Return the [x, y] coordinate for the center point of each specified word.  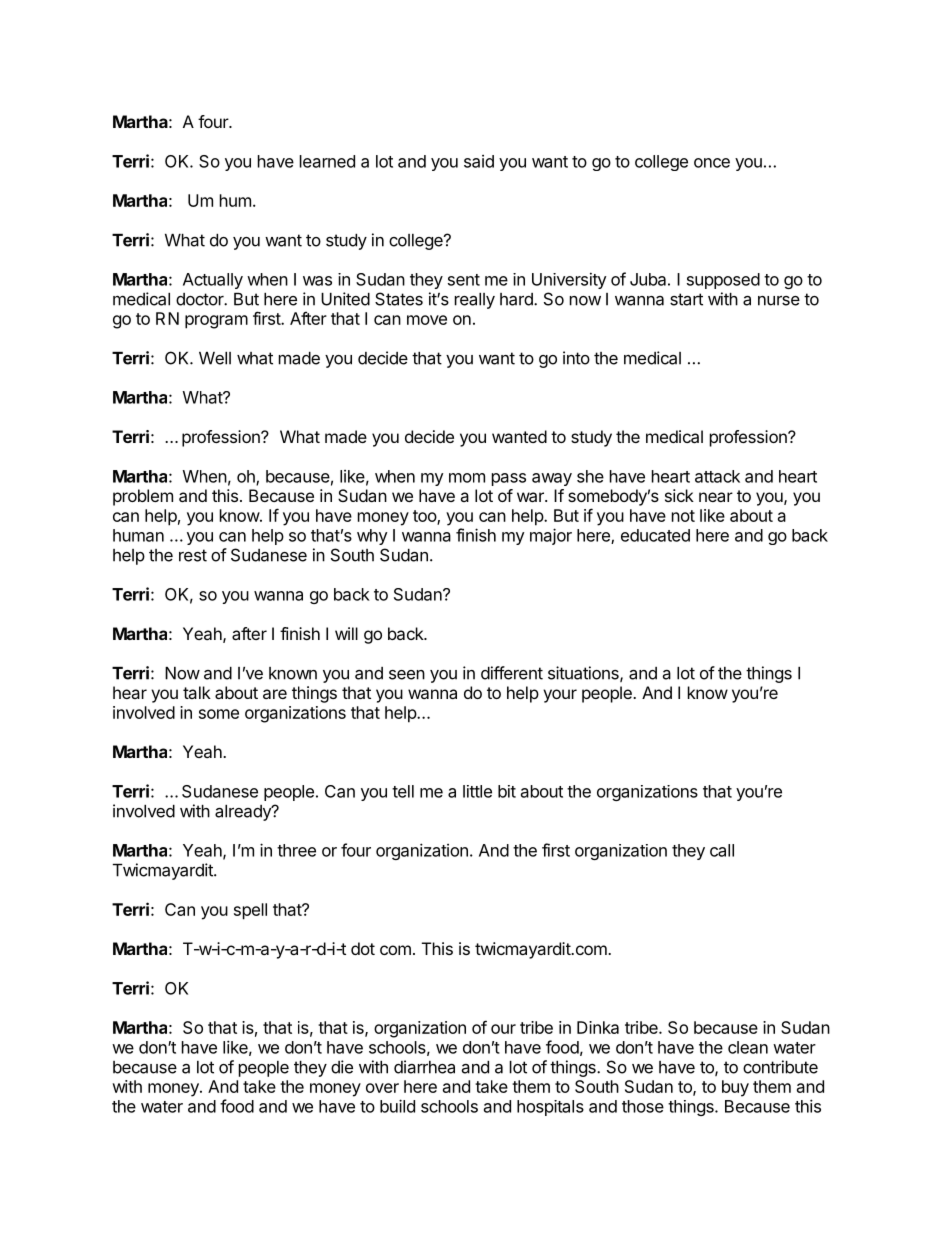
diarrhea [424, 1067]
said [479, 161]
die [342, 1067]
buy [735, 1088]
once [712, 163]
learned [327, 161]
